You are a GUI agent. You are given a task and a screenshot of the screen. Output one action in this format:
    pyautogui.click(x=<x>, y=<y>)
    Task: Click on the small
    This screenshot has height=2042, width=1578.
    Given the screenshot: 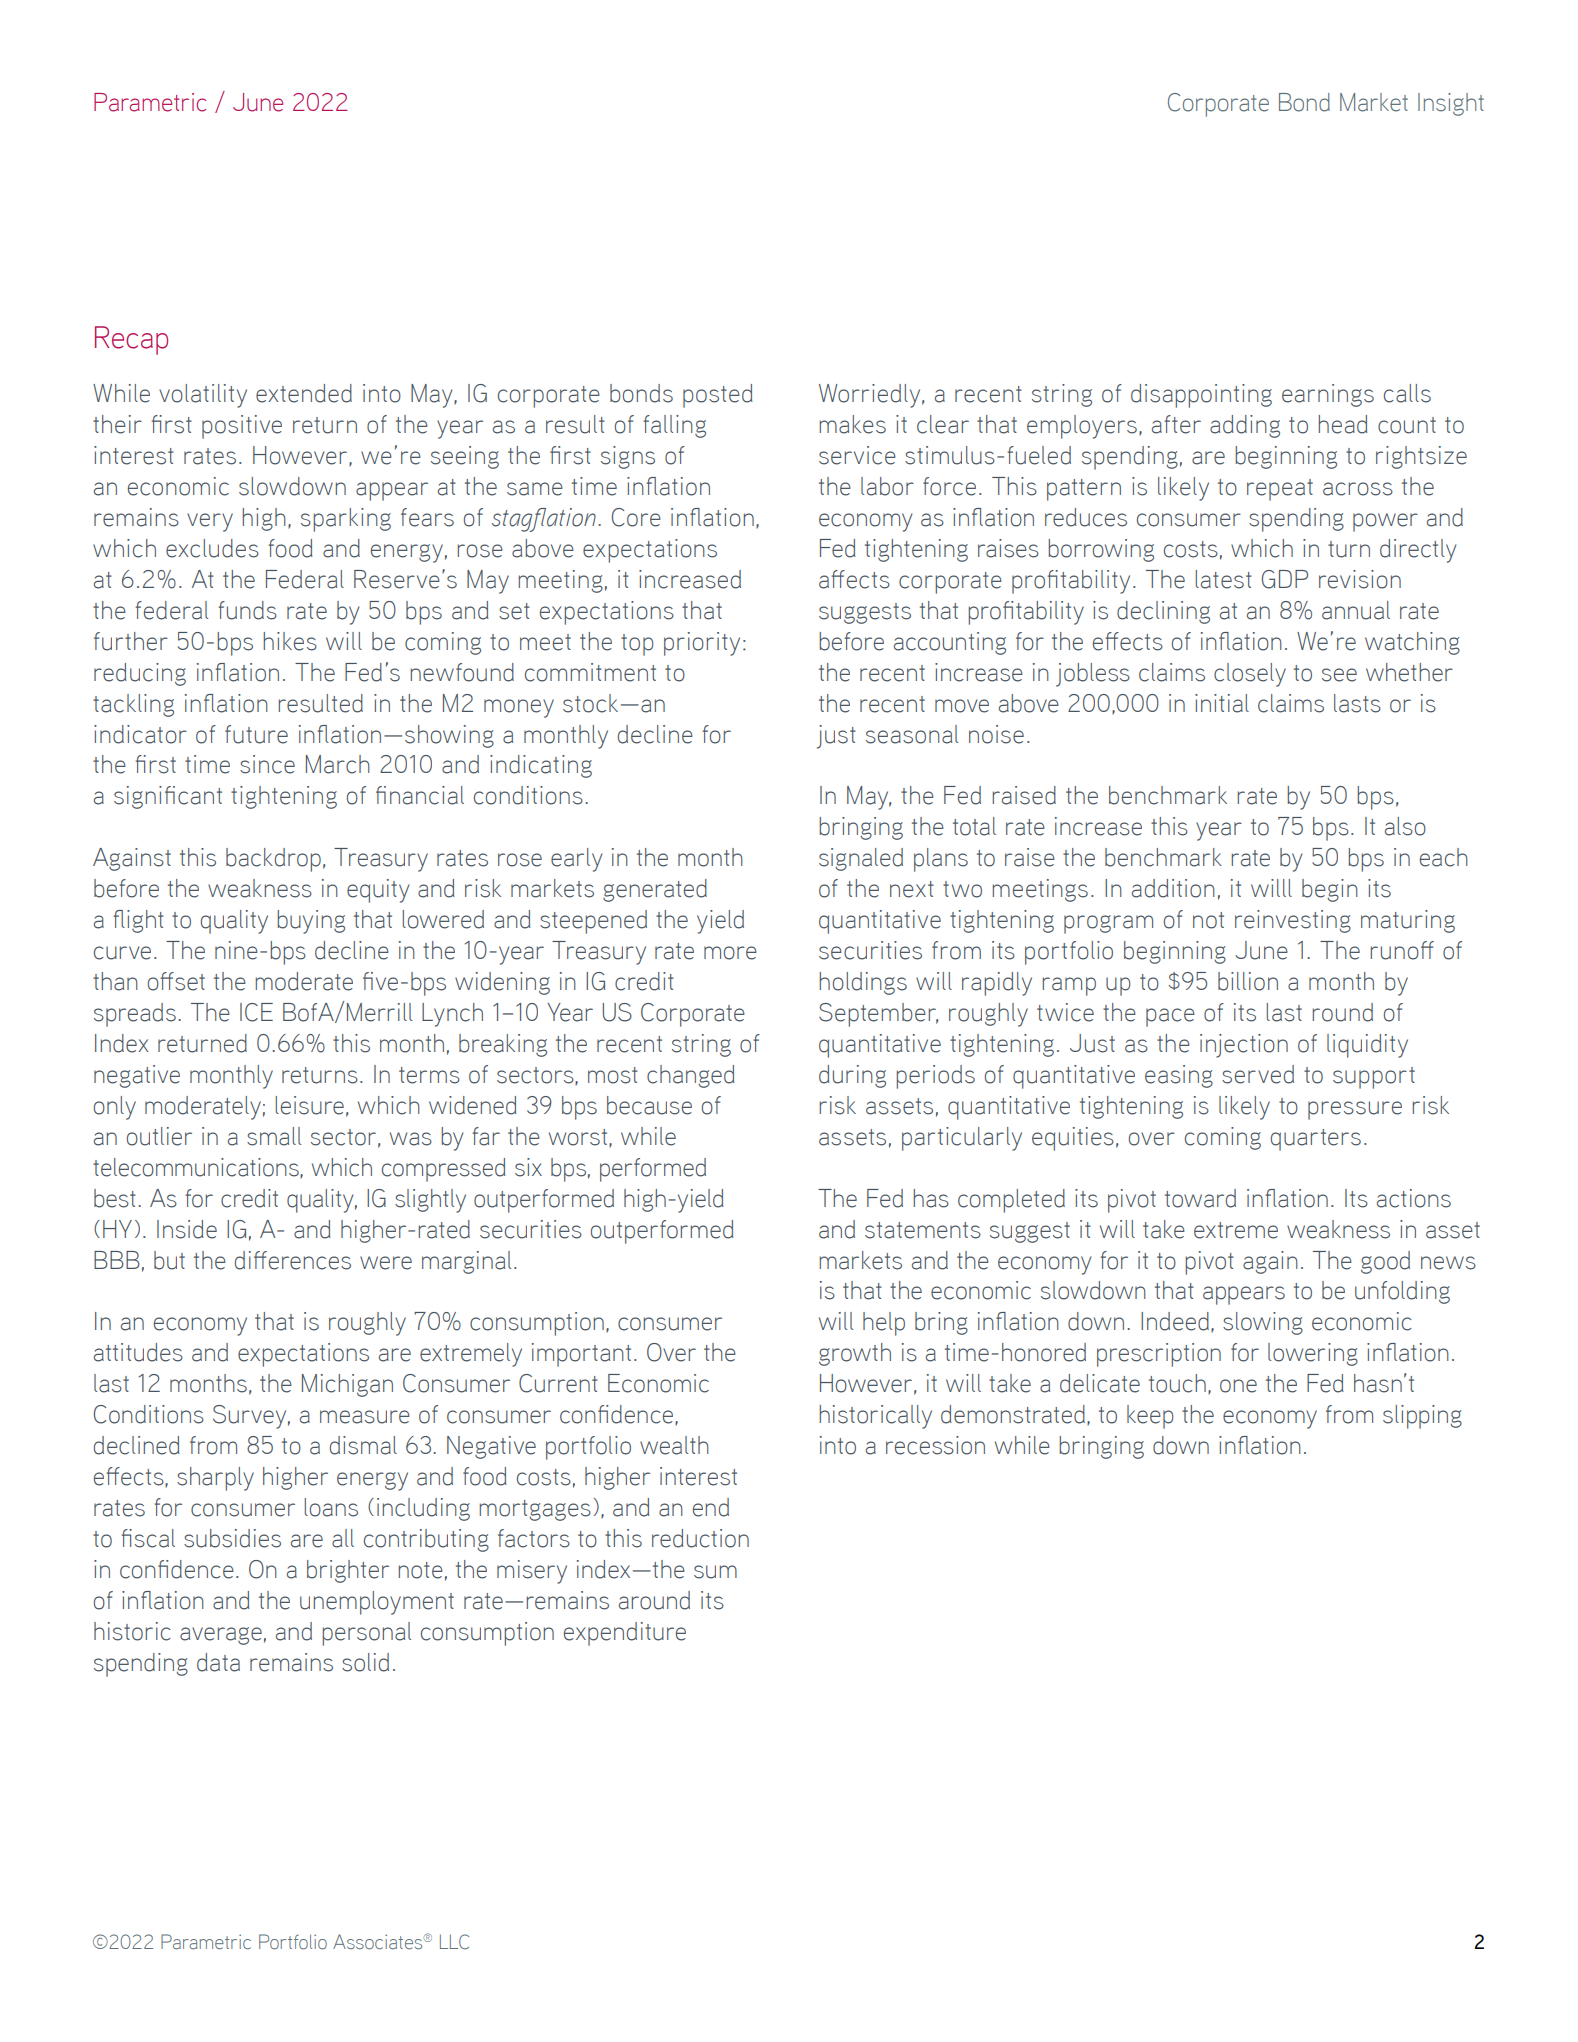 What is the action you would take?
    pyautogui.click(x=274, y=1136)
